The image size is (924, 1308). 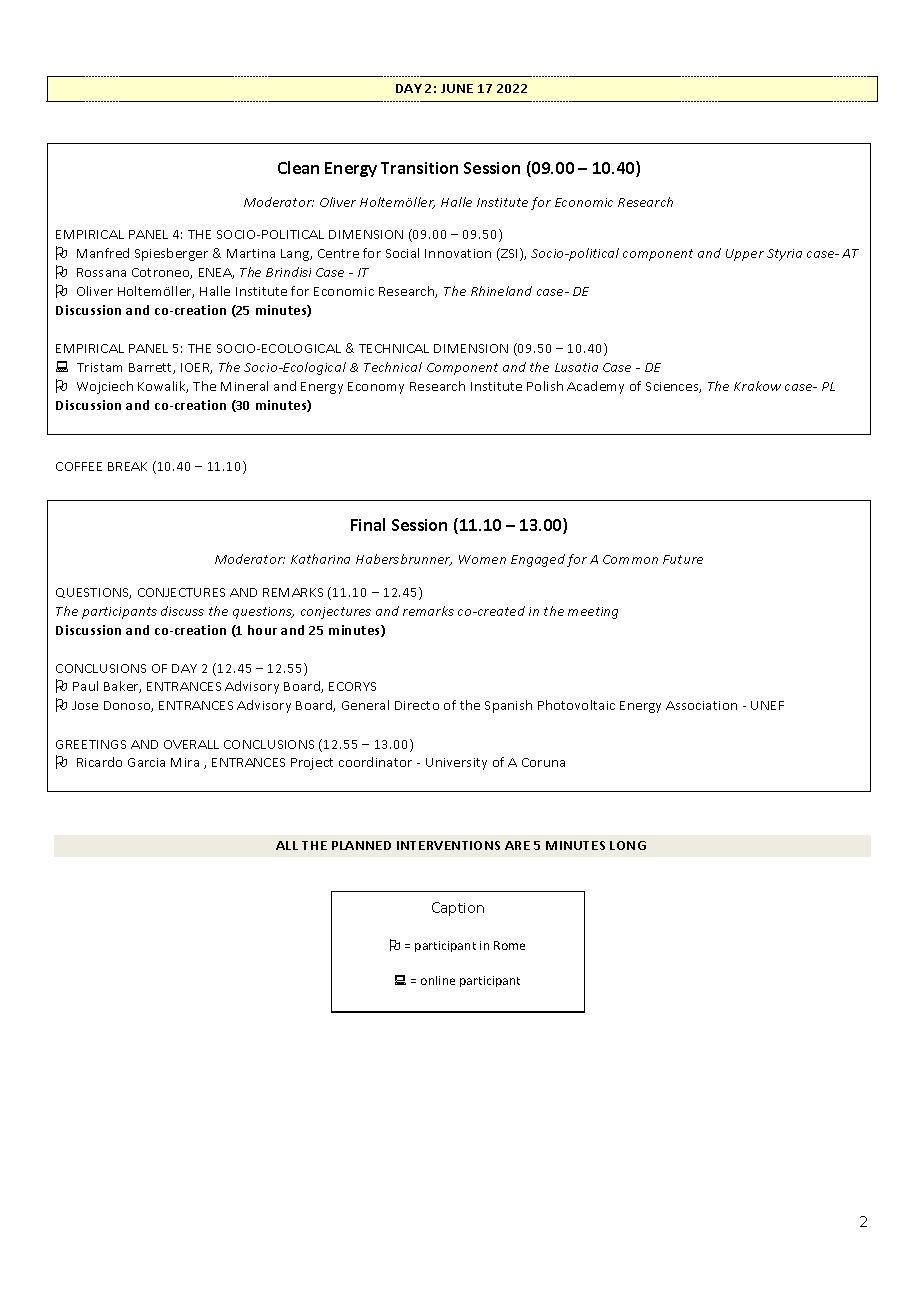 I want to click on General, so click(x=365, y=705).
